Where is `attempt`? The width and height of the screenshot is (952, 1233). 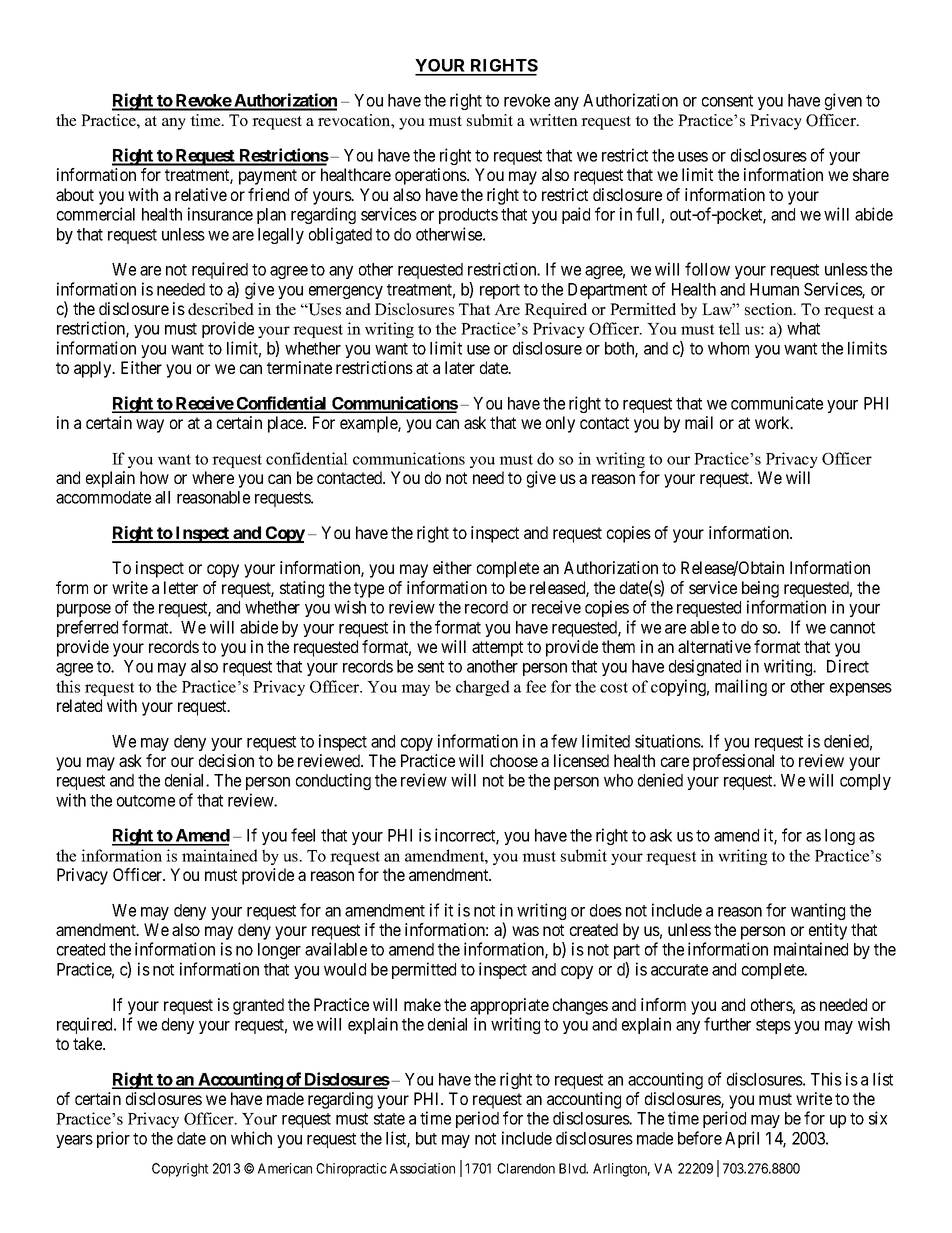 attempt is located at coordinates (497, 649).
